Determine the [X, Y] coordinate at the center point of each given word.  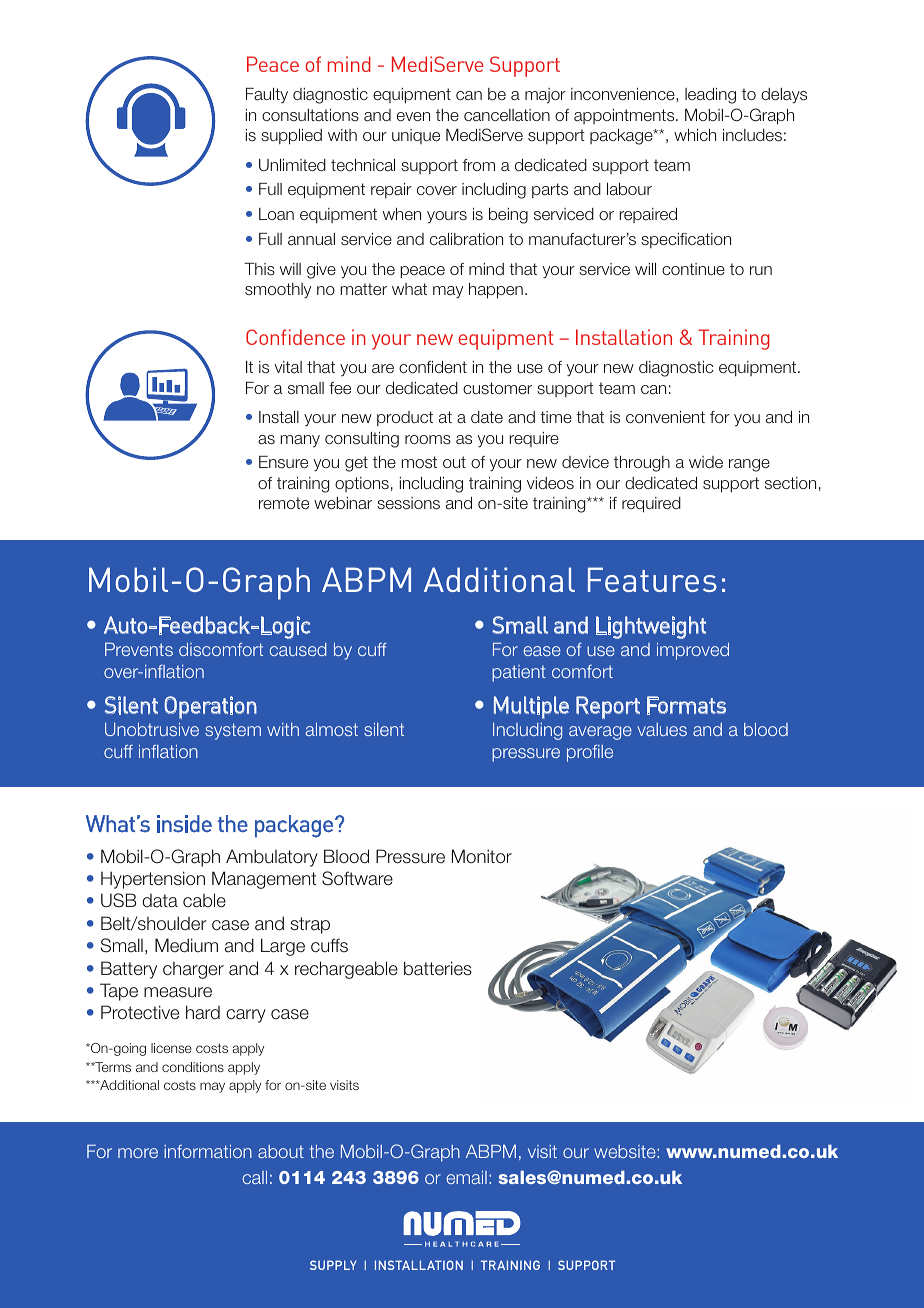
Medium [186, 945]
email [466, 1177]
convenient [665, 417]
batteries [438, 968]
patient [519, 673]
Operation [210, 707]
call [255, 1177]
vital [288, 367]
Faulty [267, 95]
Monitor [482, 856]
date [487, 417]
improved [693, 651]
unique [416, 136]
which [695, 135]
